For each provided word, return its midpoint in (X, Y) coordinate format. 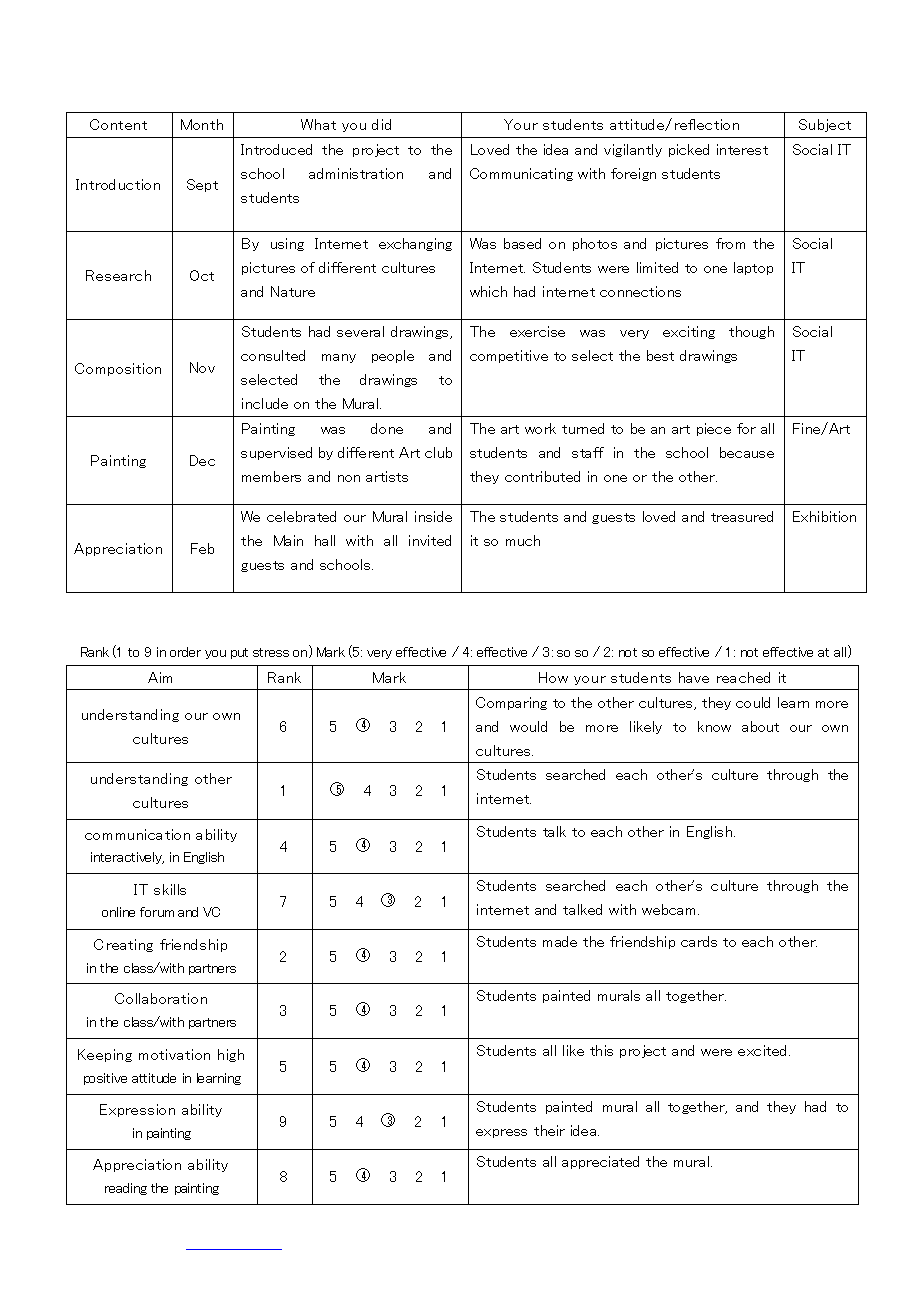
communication (137, 834)
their (549, 1130)
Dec (202, 460)
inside (433, 516)
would (528, 726)
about (760, 726)
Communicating (521, 174)
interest (742, 149)
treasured (742, 516)
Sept (202, 185)
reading (126, 1189)
